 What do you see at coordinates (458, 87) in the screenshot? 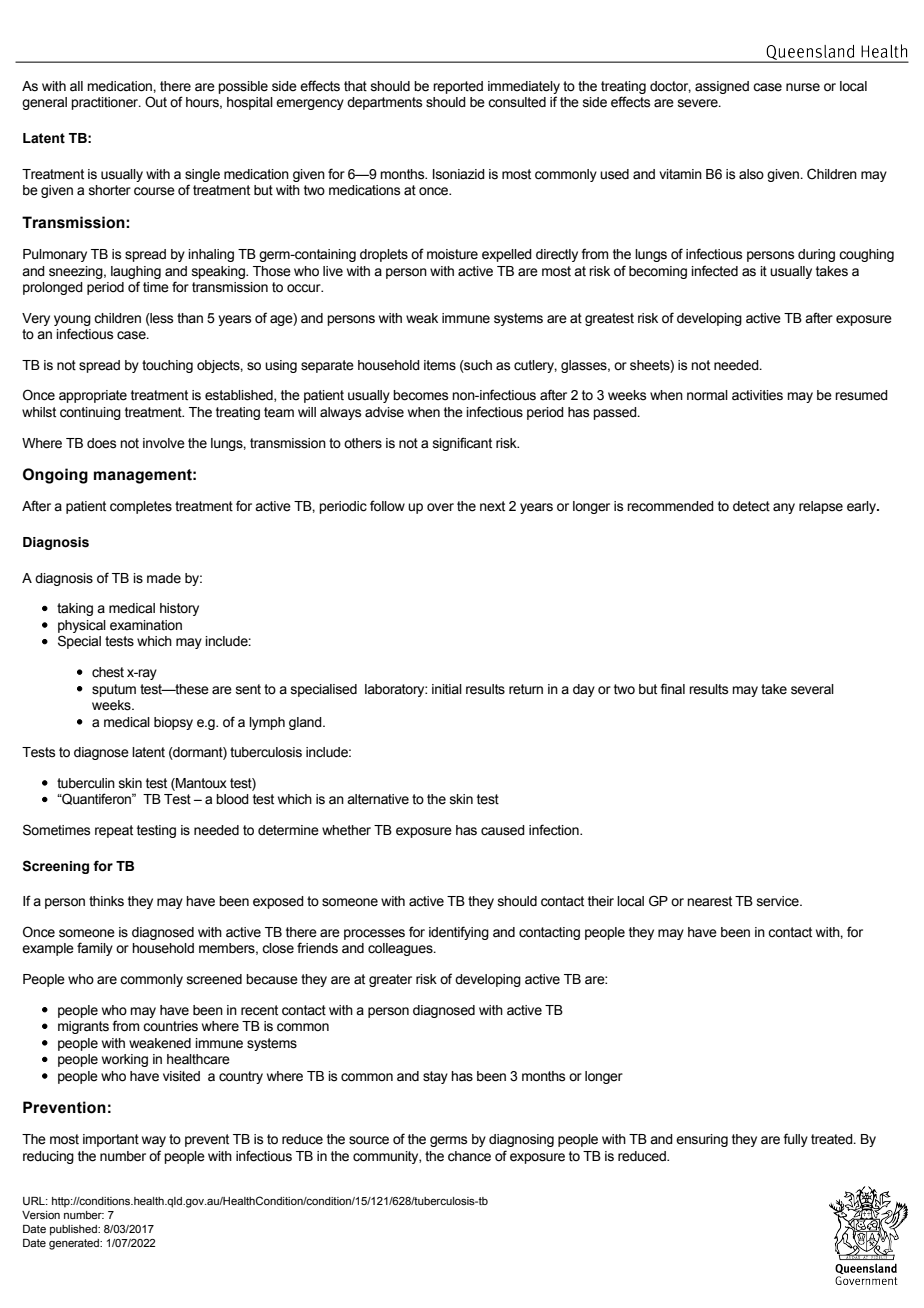
I see `reported` at bounding box center [458, 87].
